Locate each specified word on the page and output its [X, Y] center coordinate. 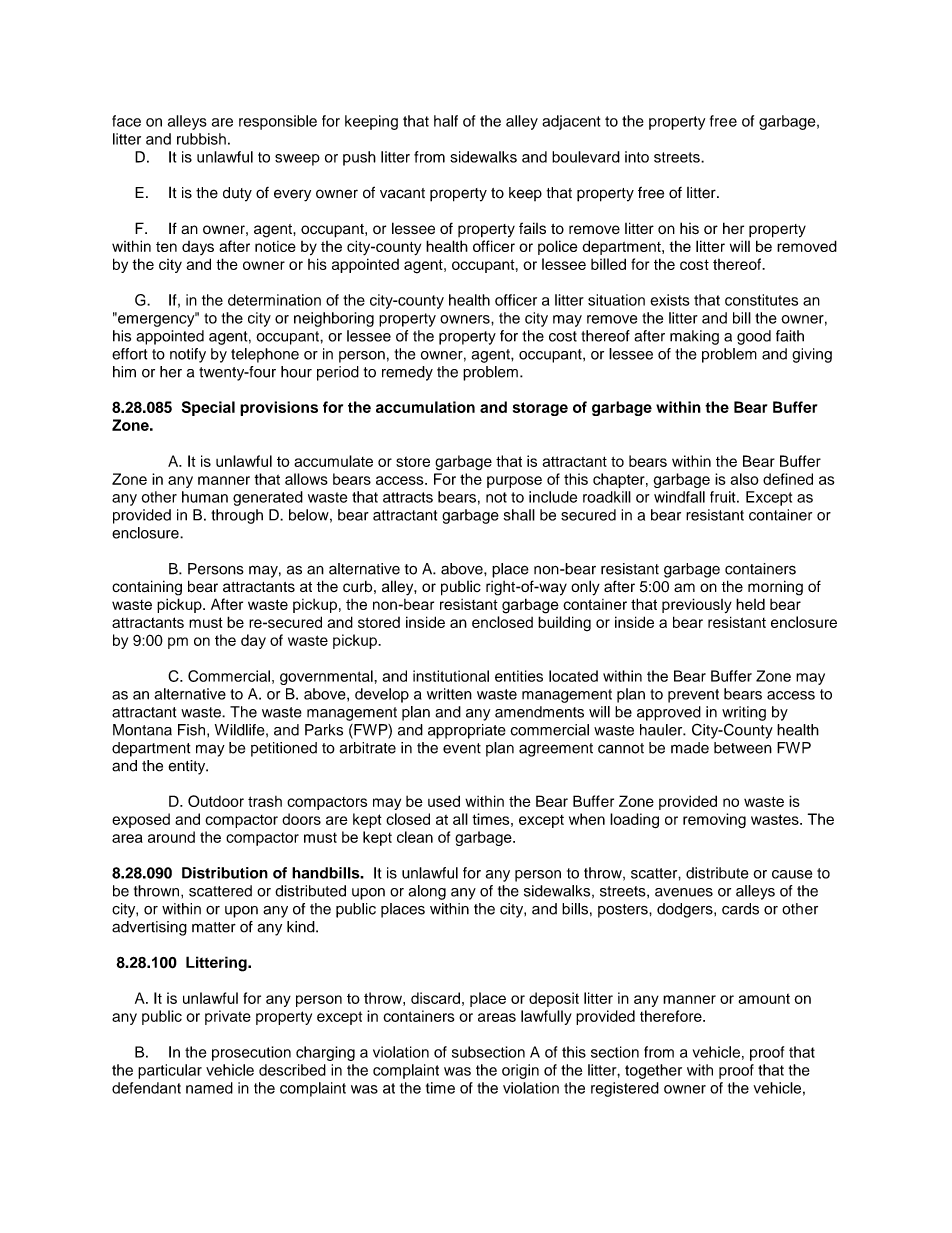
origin [520, 1071]
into [637, 157]
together [653, 1071]
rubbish [201, 139]
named [209, 1088]
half [446, 121]
